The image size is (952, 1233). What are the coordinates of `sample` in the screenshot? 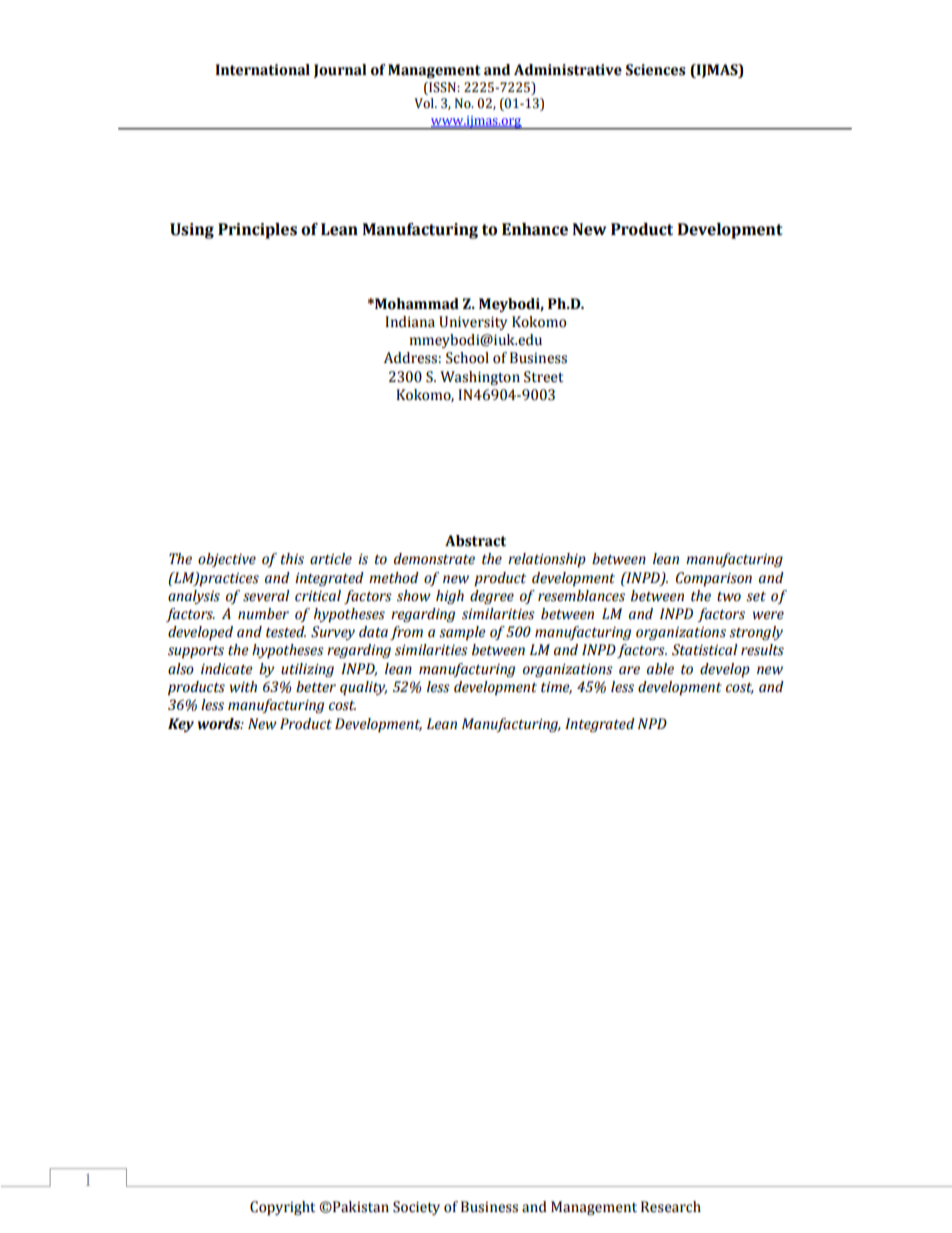 It's located at (462, 633).
